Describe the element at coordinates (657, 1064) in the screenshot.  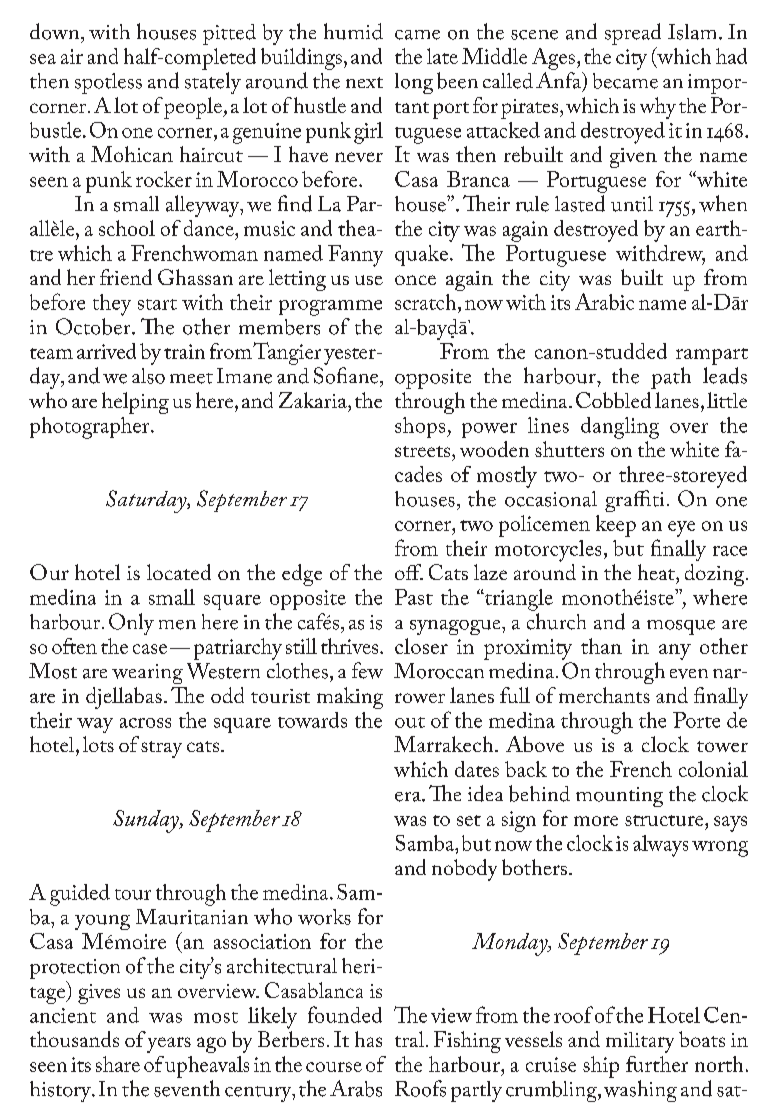
I see `further` at that location.
